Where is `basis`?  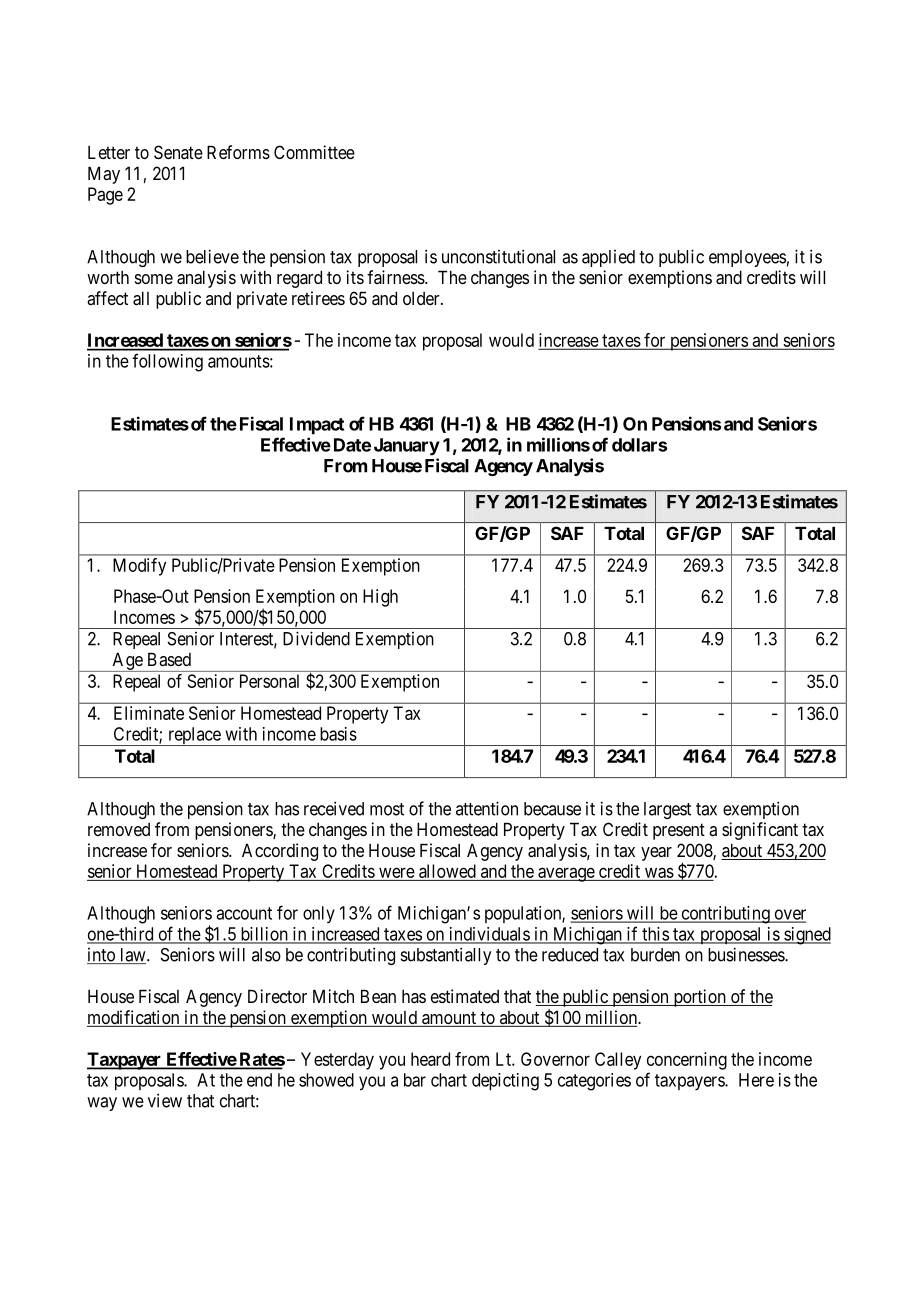
basis is located at coordinates (338, 734).
